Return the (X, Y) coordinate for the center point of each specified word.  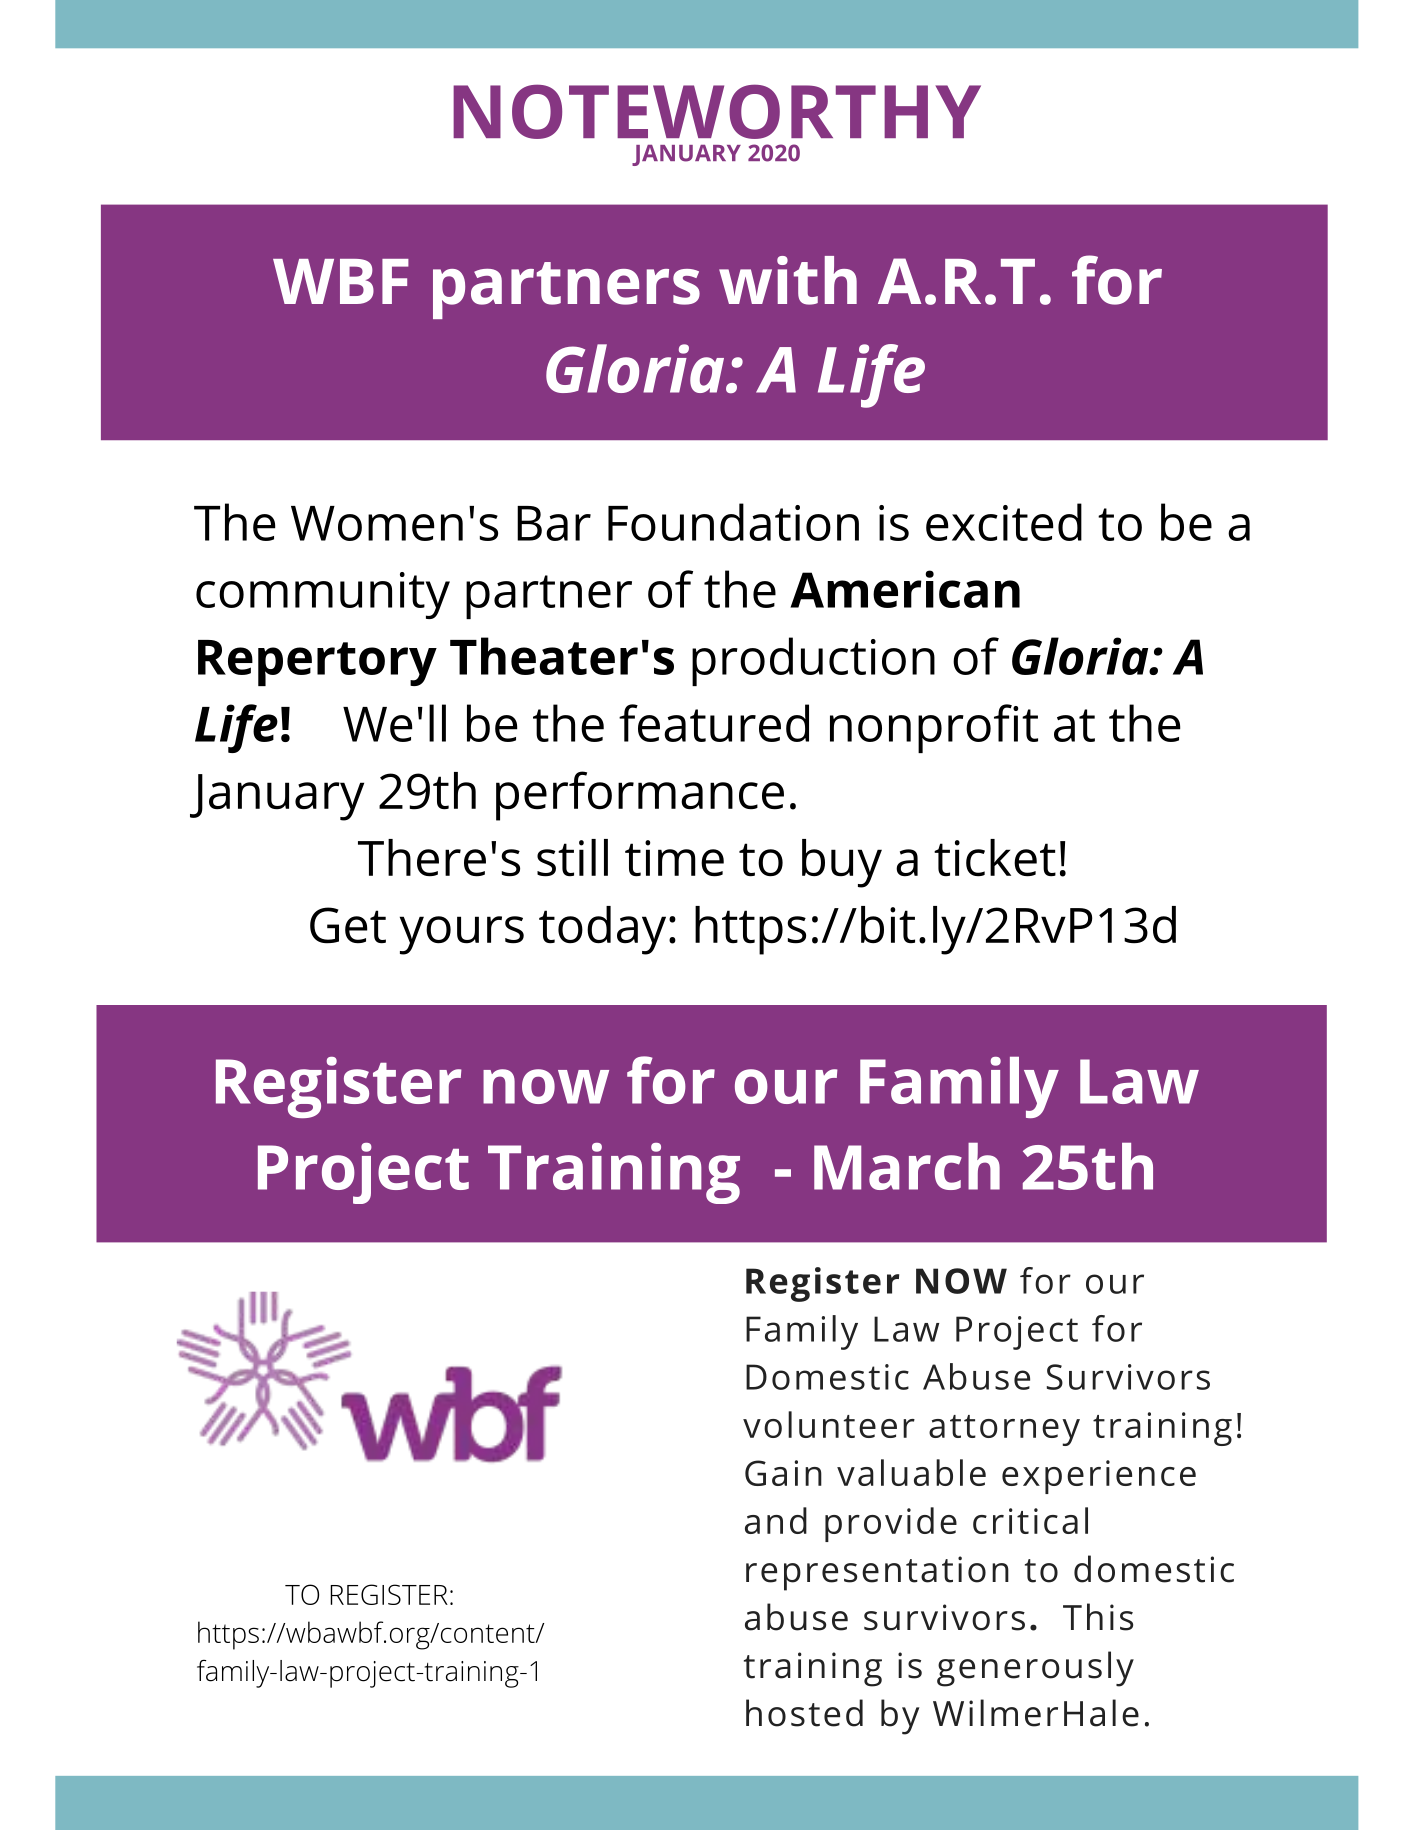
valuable (911, 1472)
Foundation (733, 522)
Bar (554, 523)
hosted (804, 1713)
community (323, 595)
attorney (1004, 1430)
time (674, 858)
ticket (995, 858)
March (907, 1166)
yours (462, 935)
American (905, 589)
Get (348, 925)
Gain (783, 1473)
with (788, 280)
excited (1004, 522)
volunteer (829, 1424)
